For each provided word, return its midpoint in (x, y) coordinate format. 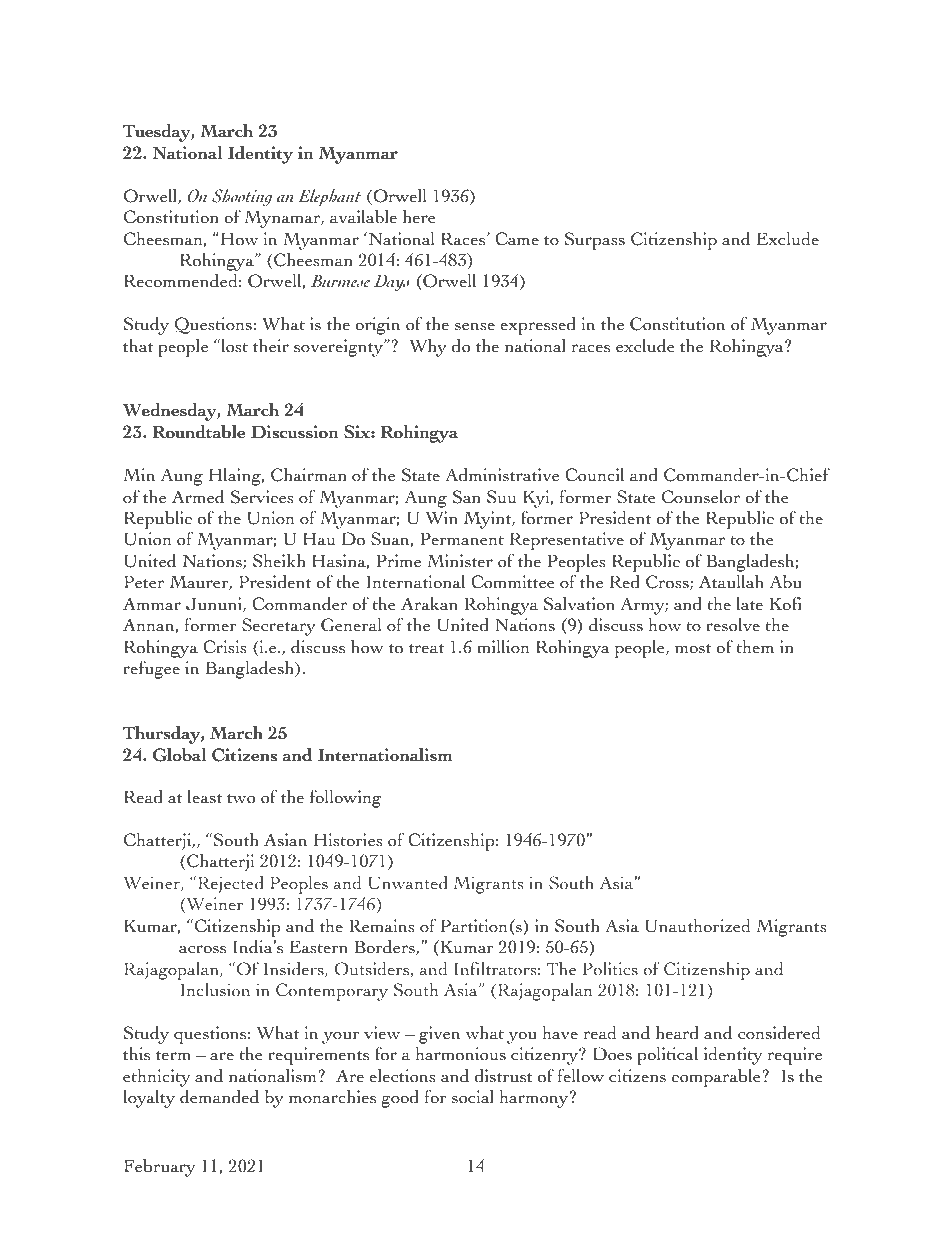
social (473, 1097)
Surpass (595, 241)
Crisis (225, 647)
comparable (717, 1077)
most (693, 648)
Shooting (242, 197)
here (419, 217)
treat (426, 648)
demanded (219, 1096)
